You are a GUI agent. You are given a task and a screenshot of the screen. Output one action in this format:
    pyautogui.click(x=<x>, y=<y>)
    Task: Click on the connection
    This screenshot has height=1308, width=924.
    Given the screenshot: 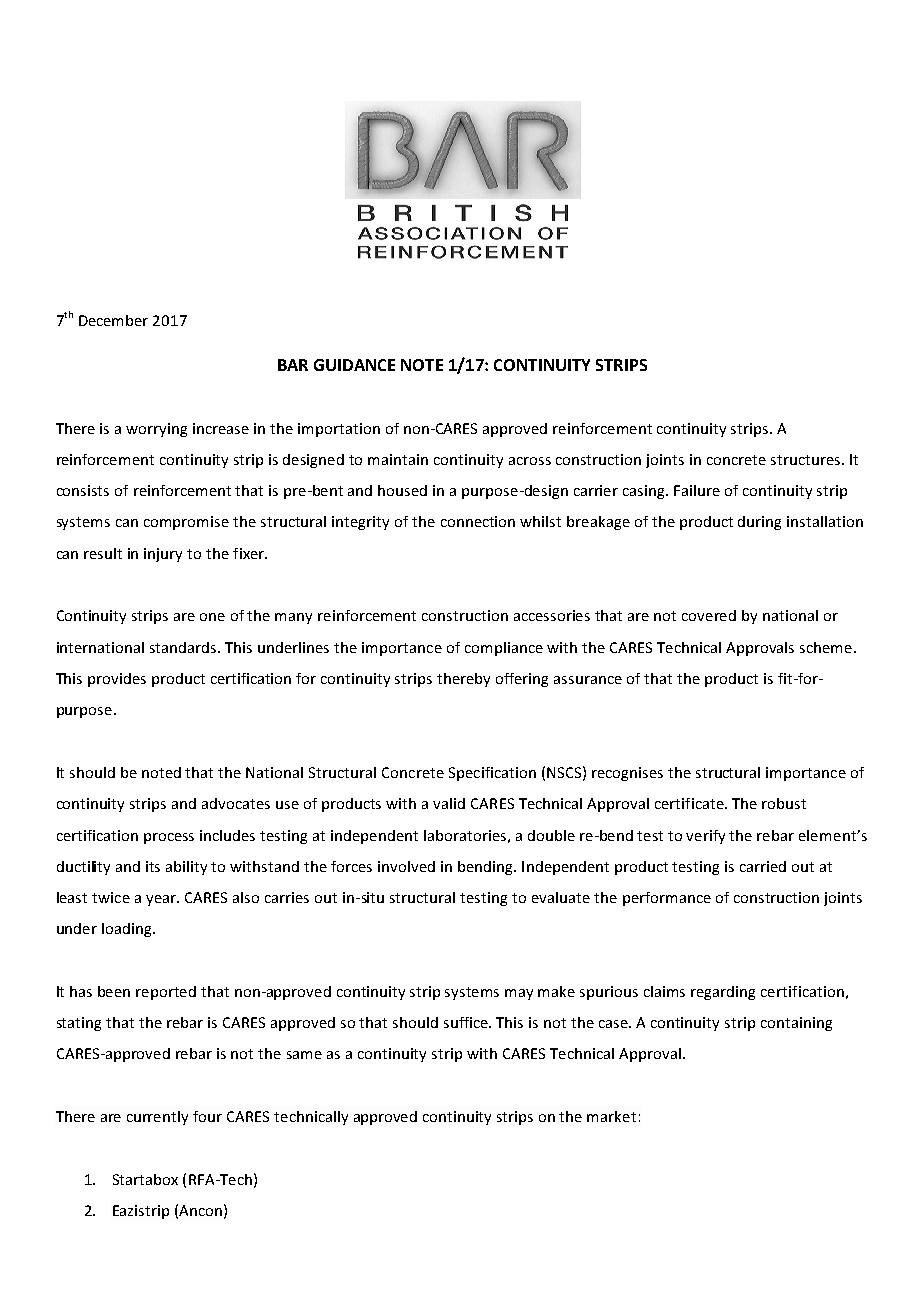 What is the action you would take?
    pyautogui.click(x=478, y=521)
